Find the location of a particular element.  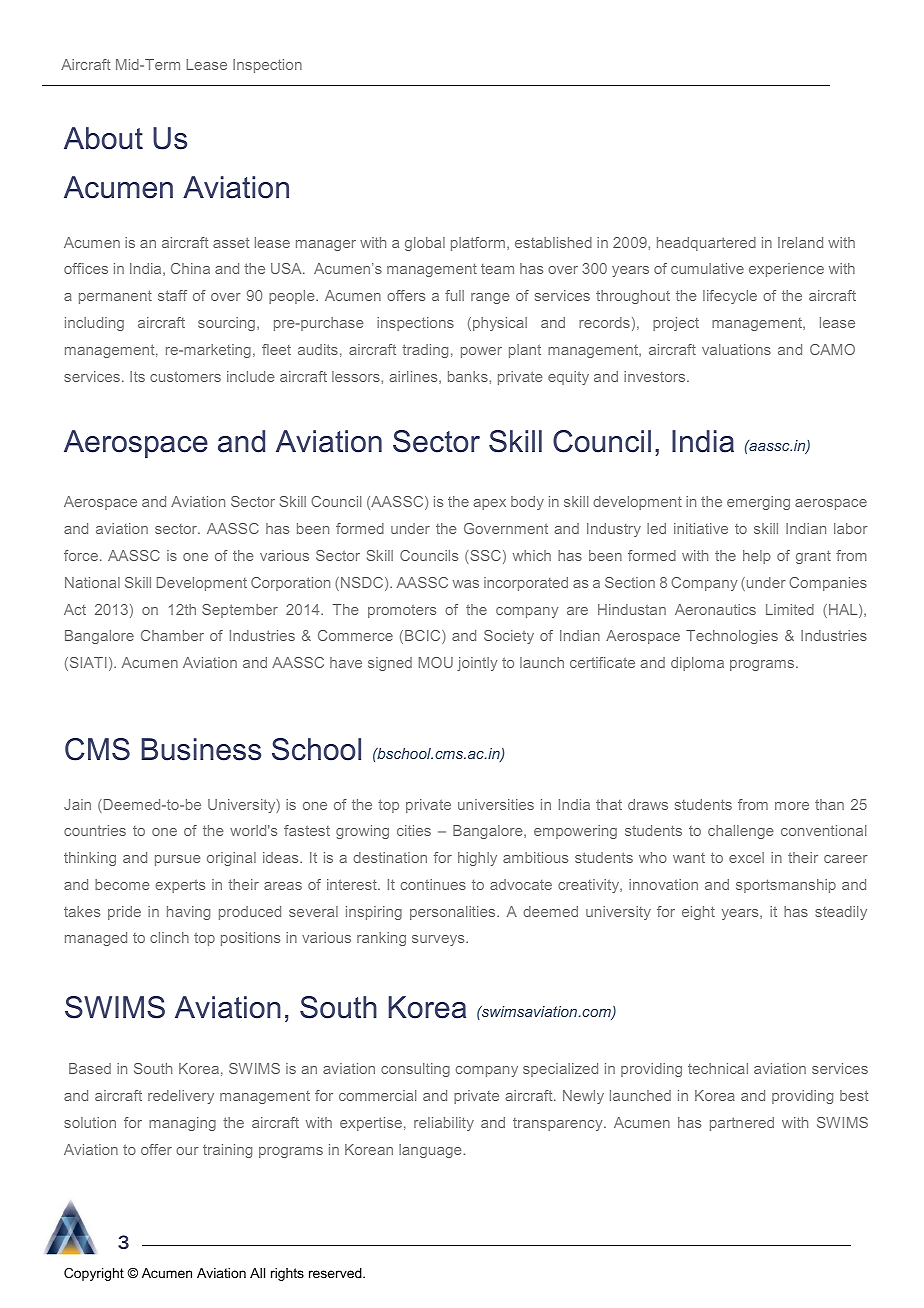

platform is located at coordinates (478, 244).
